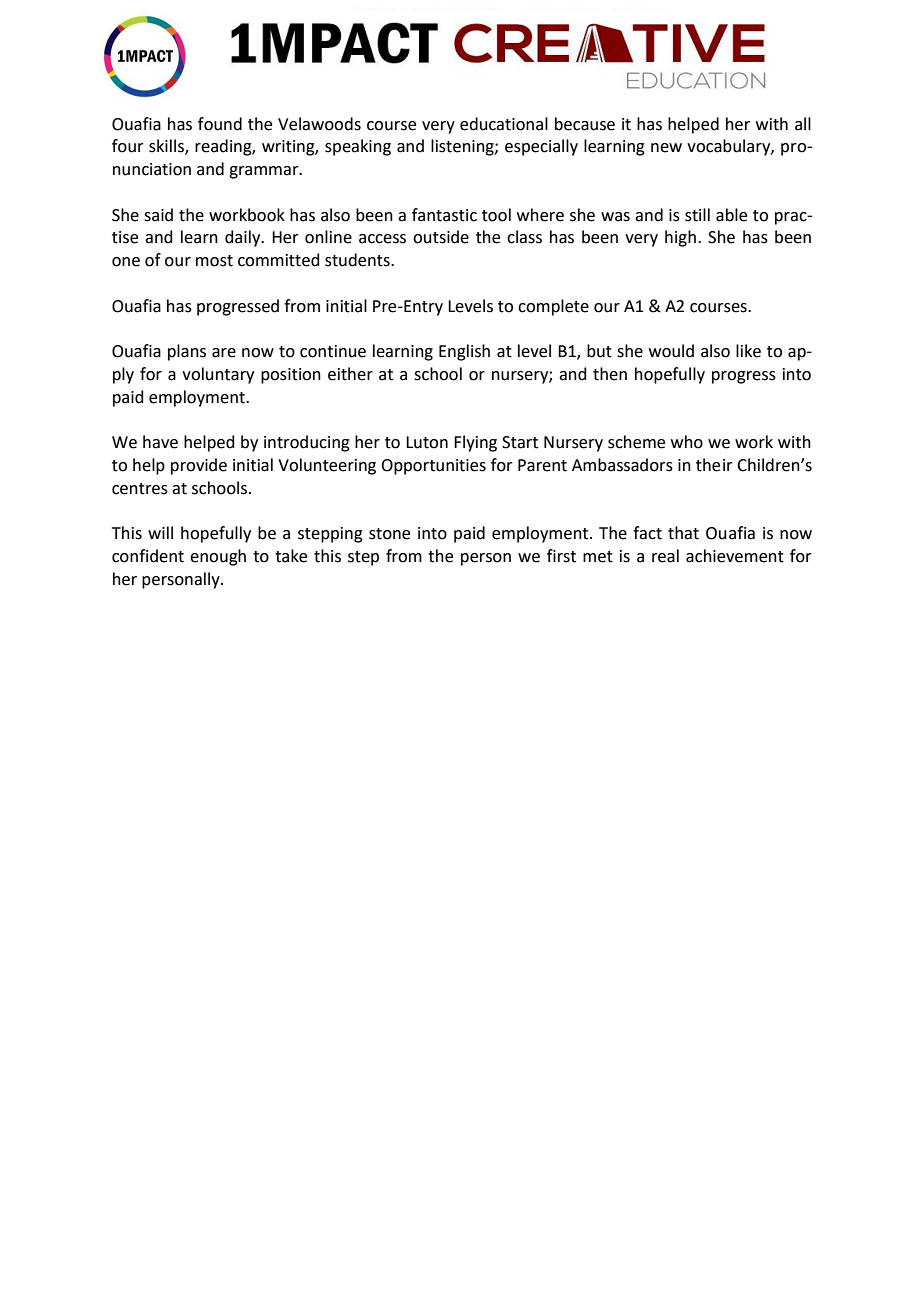 This screenshot has width=924, height=1308. What do you see at coordinates (665, 556) in the screenshot?
I see `real` at bounding box center [665, 556].
